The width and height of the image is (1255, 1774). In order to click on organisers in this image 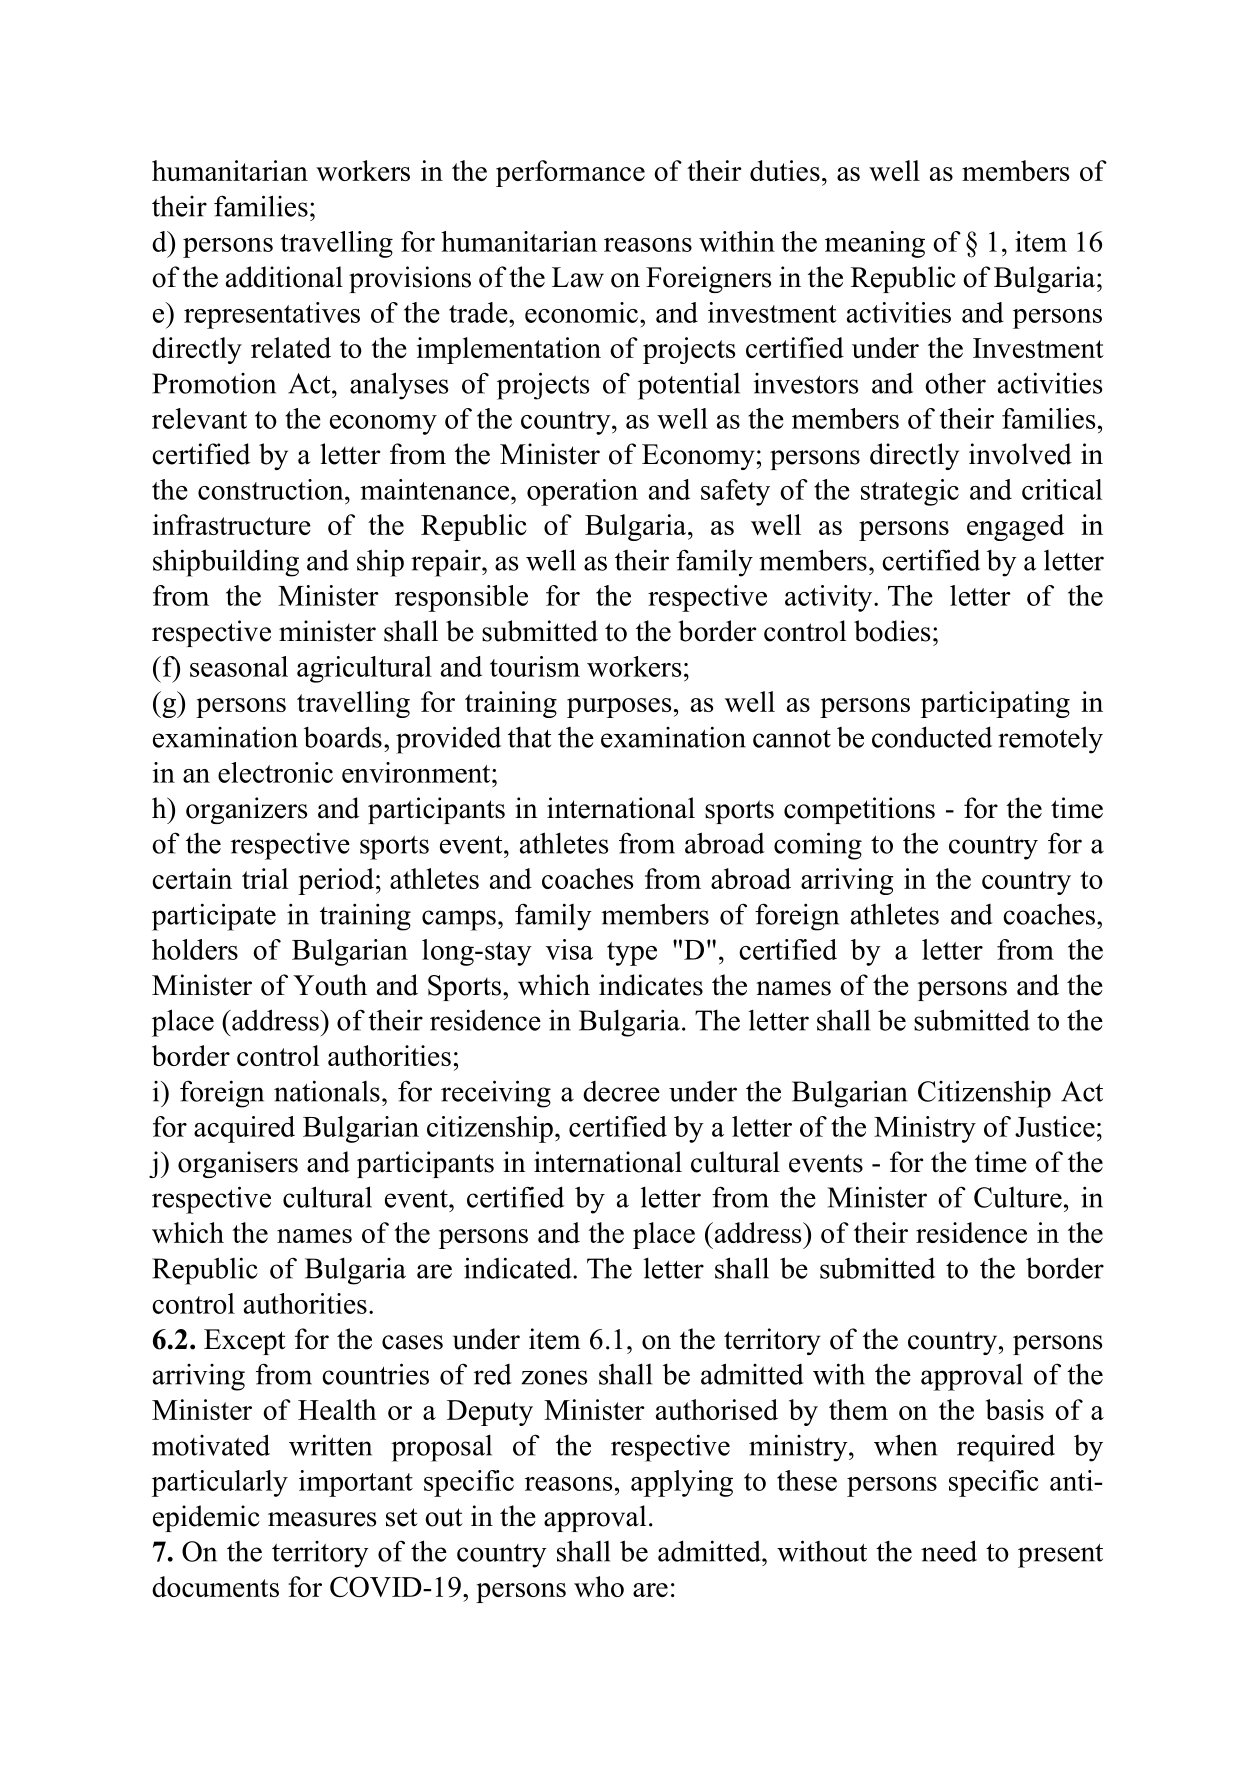, I will do `click(238, 1164)`.
